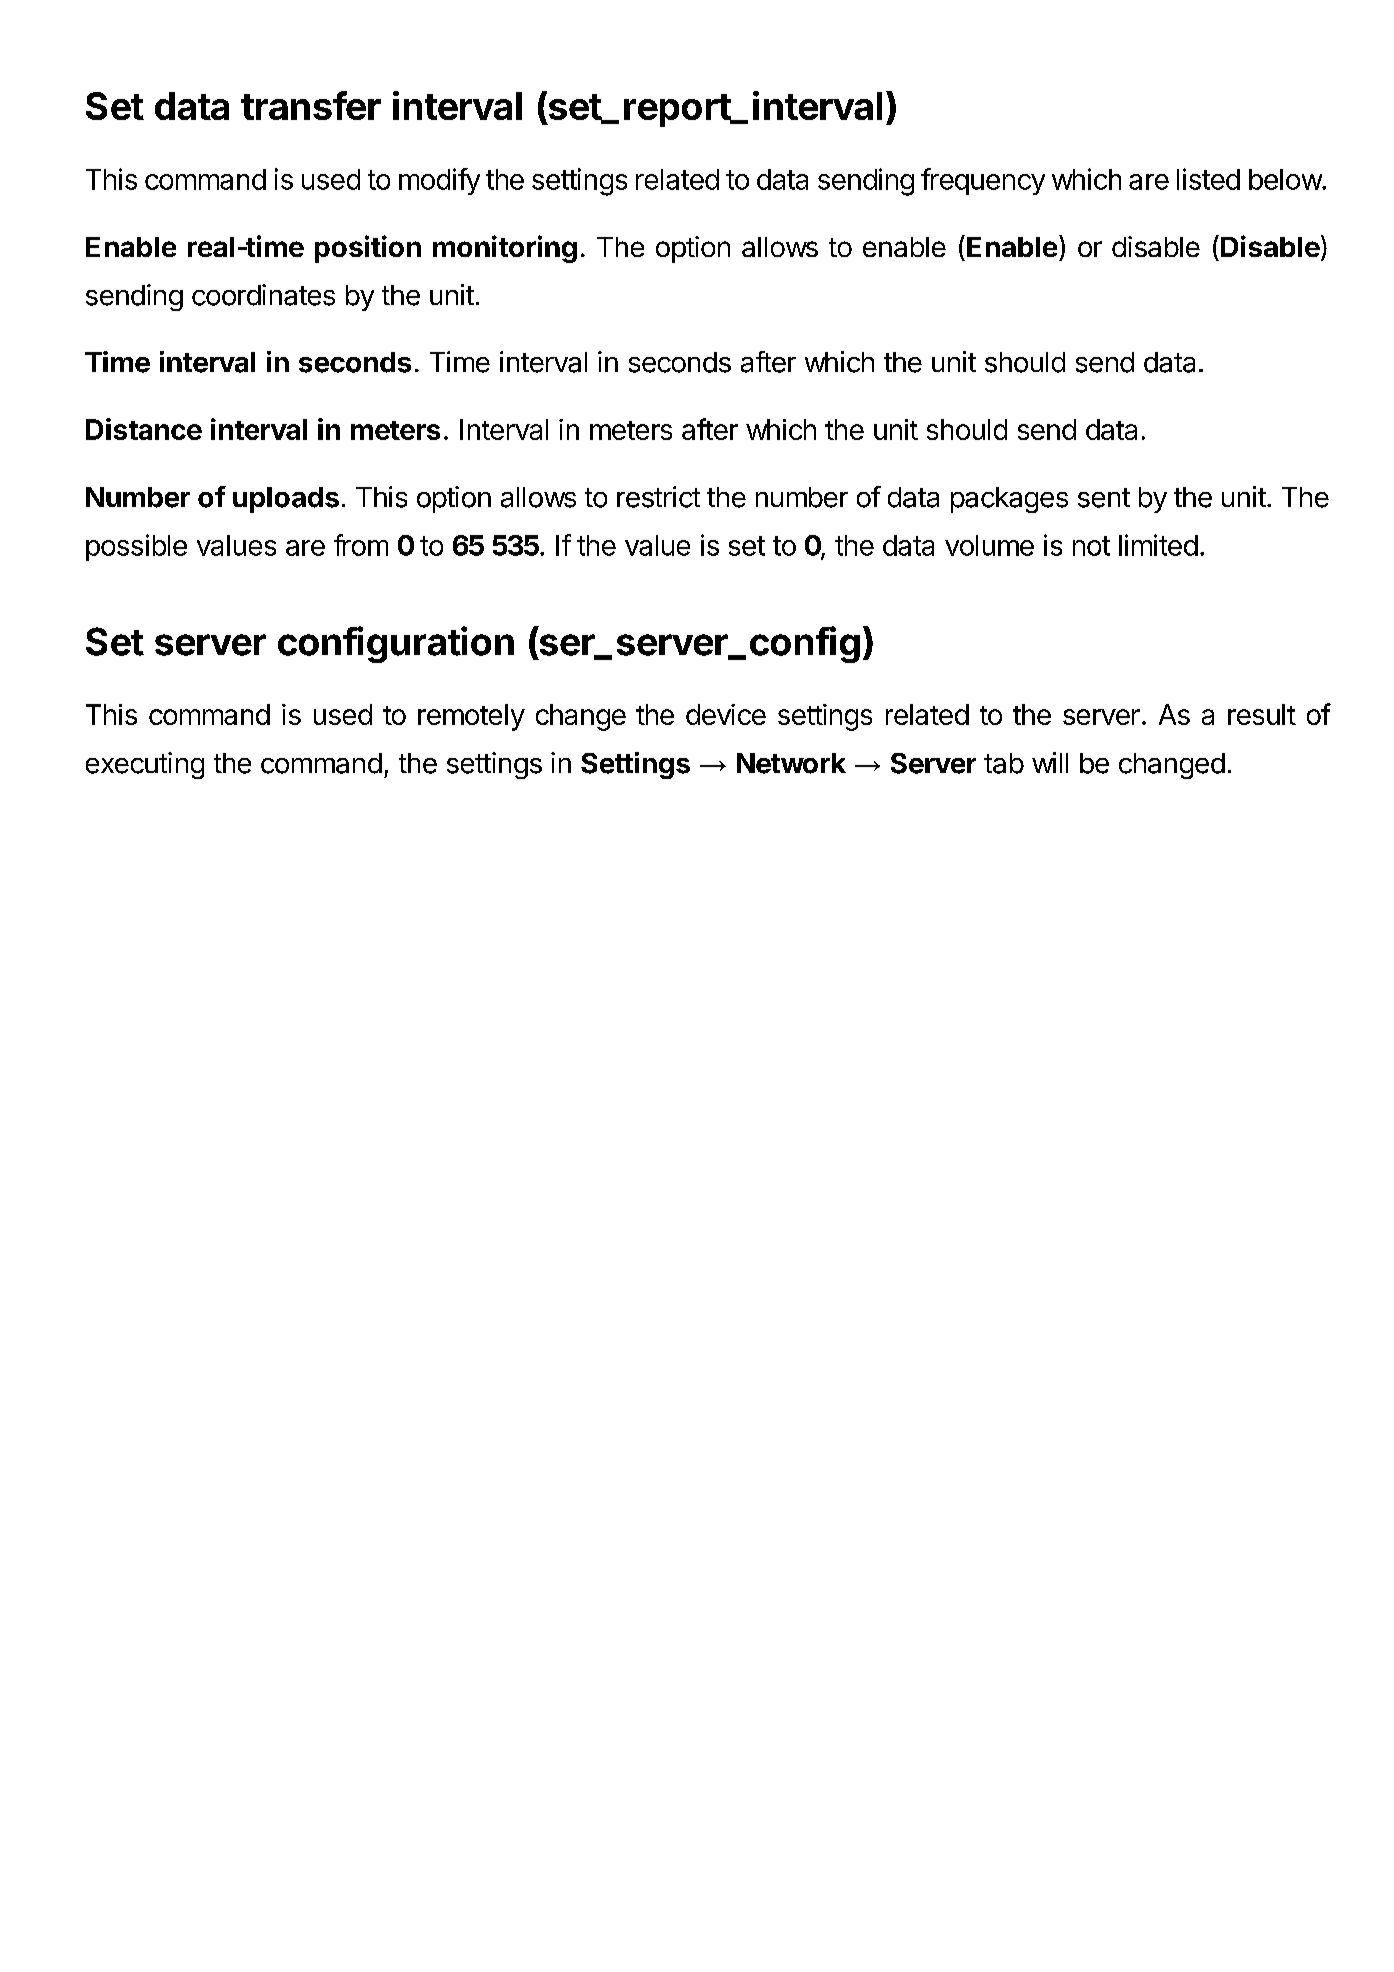 The width and height of the page is (1394, 1972). What do you see at coordinates (263, 295) in the page?
I see `coordinates` at bounding box center [263, 295].
